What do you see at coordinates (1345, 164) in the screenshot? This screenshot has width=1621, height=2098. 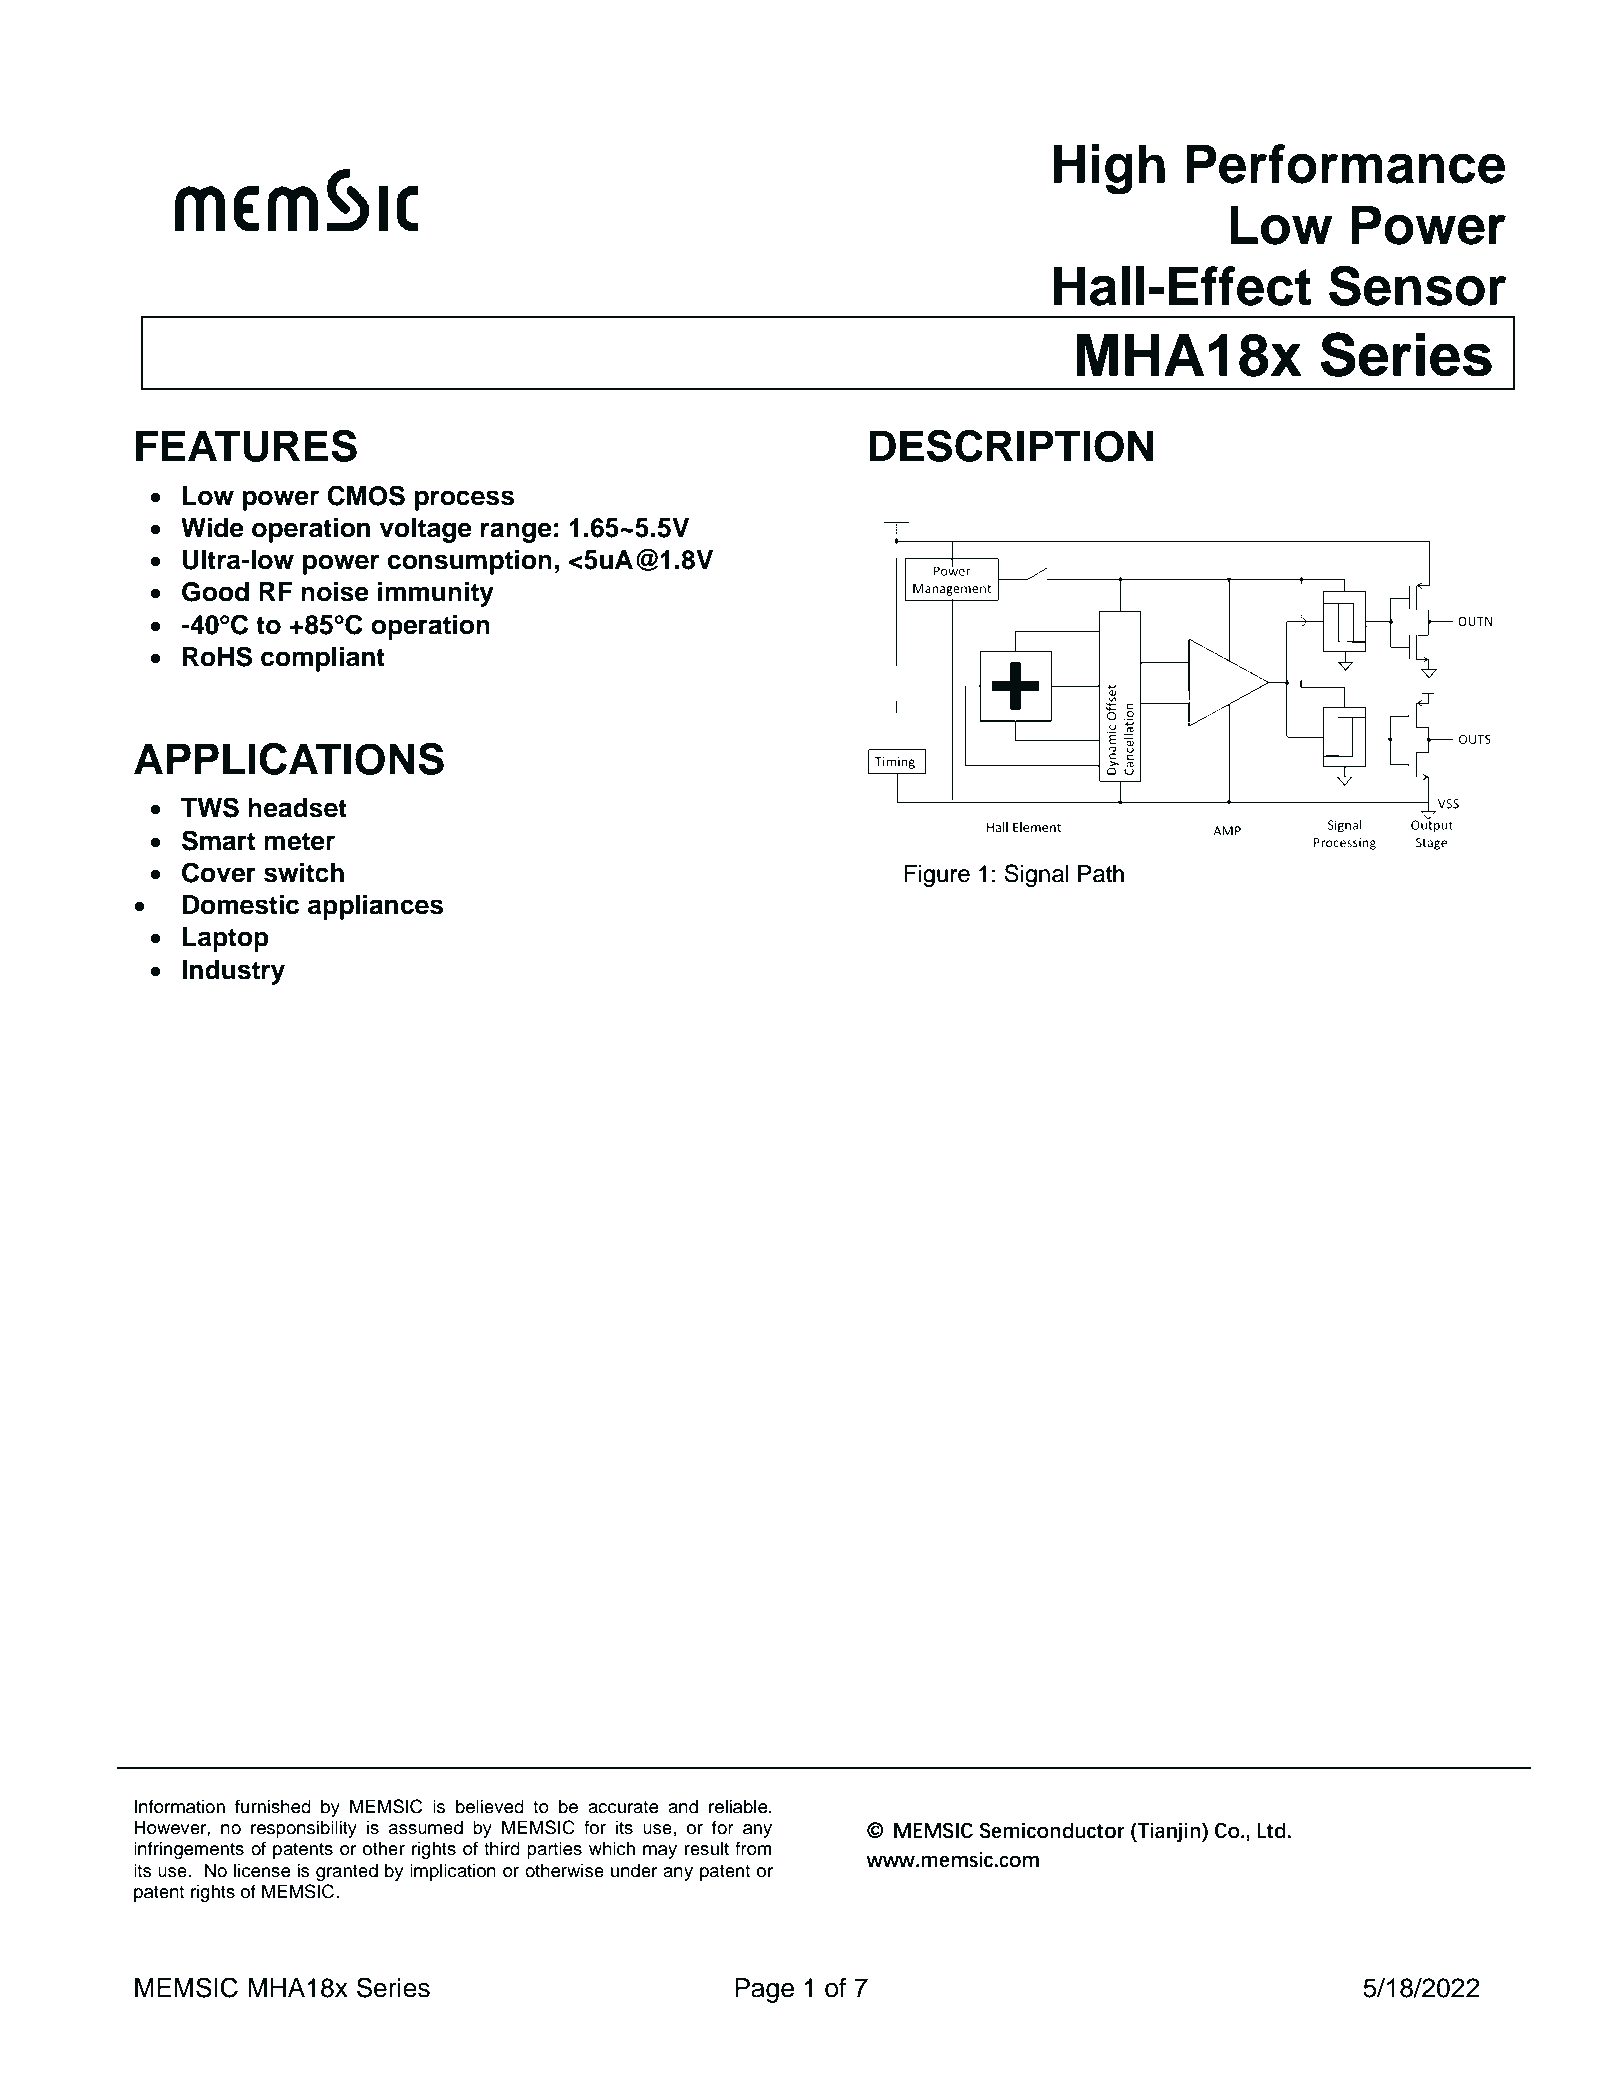 I see `Performance` at bounding box center [1345, 164].
